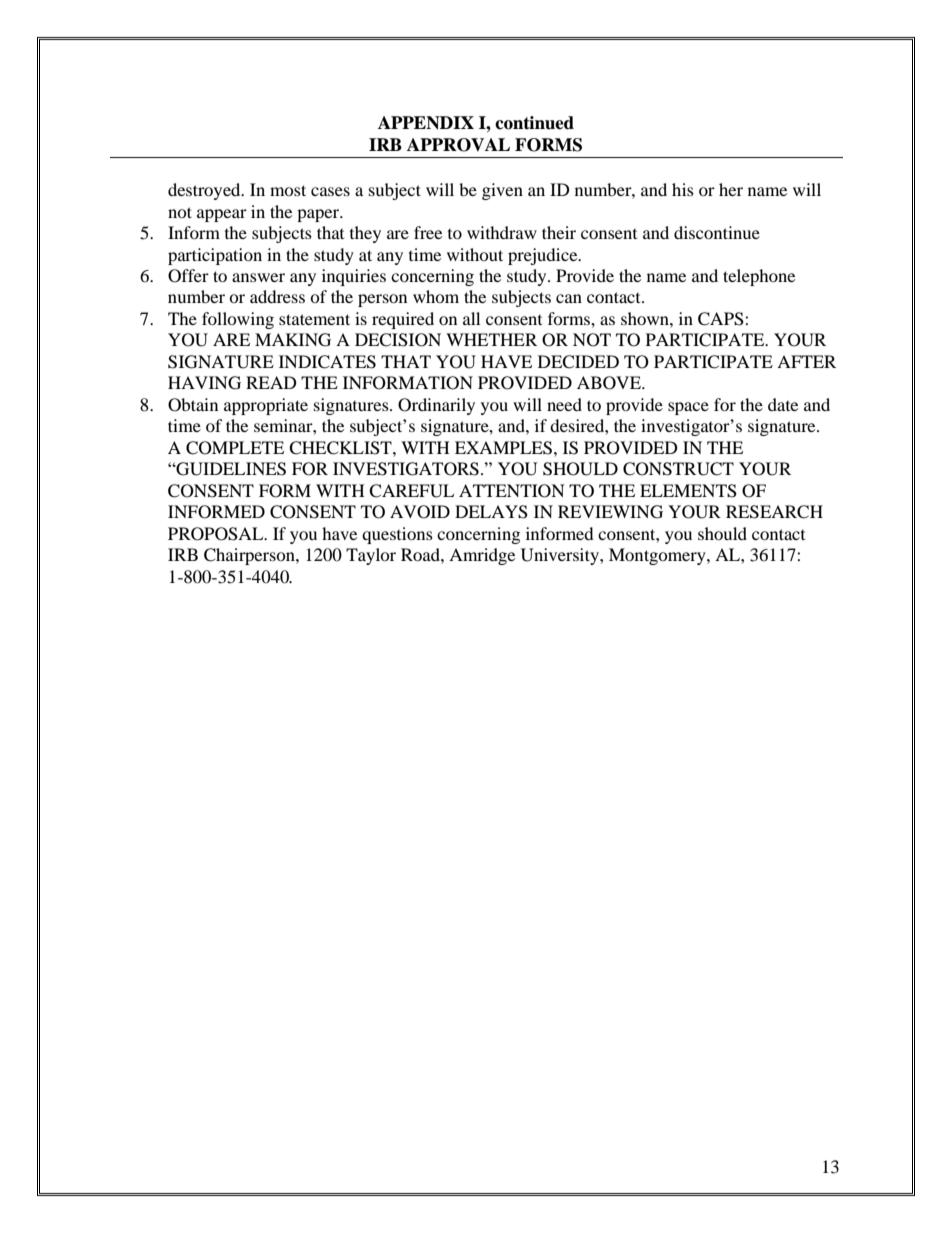  What do you see at coordinates (683, 189) in the screenshot?
I see `his` at bounding box center [683, 189].
